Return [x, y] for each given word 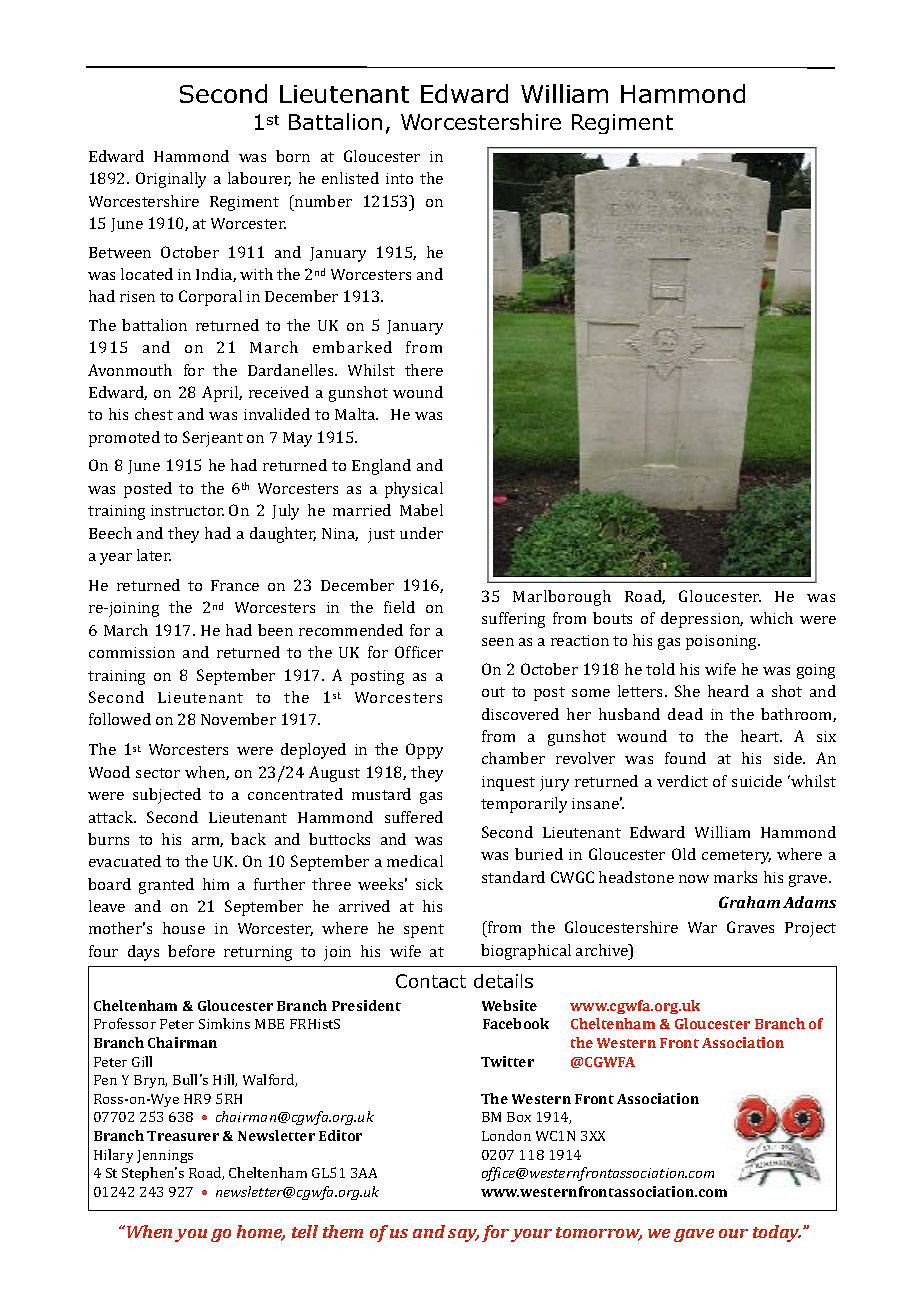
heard [728, 691]
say [463, 1235]
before [191, 951]
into [399, 178]
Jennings [165, 1156]
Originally [171, 180]
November [238, 719]
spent [424, 931]
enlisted [350, 178]
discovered [520, 714]
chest [154, 414]
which [771, 618]
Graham [749, 902]
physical [414, 490]
